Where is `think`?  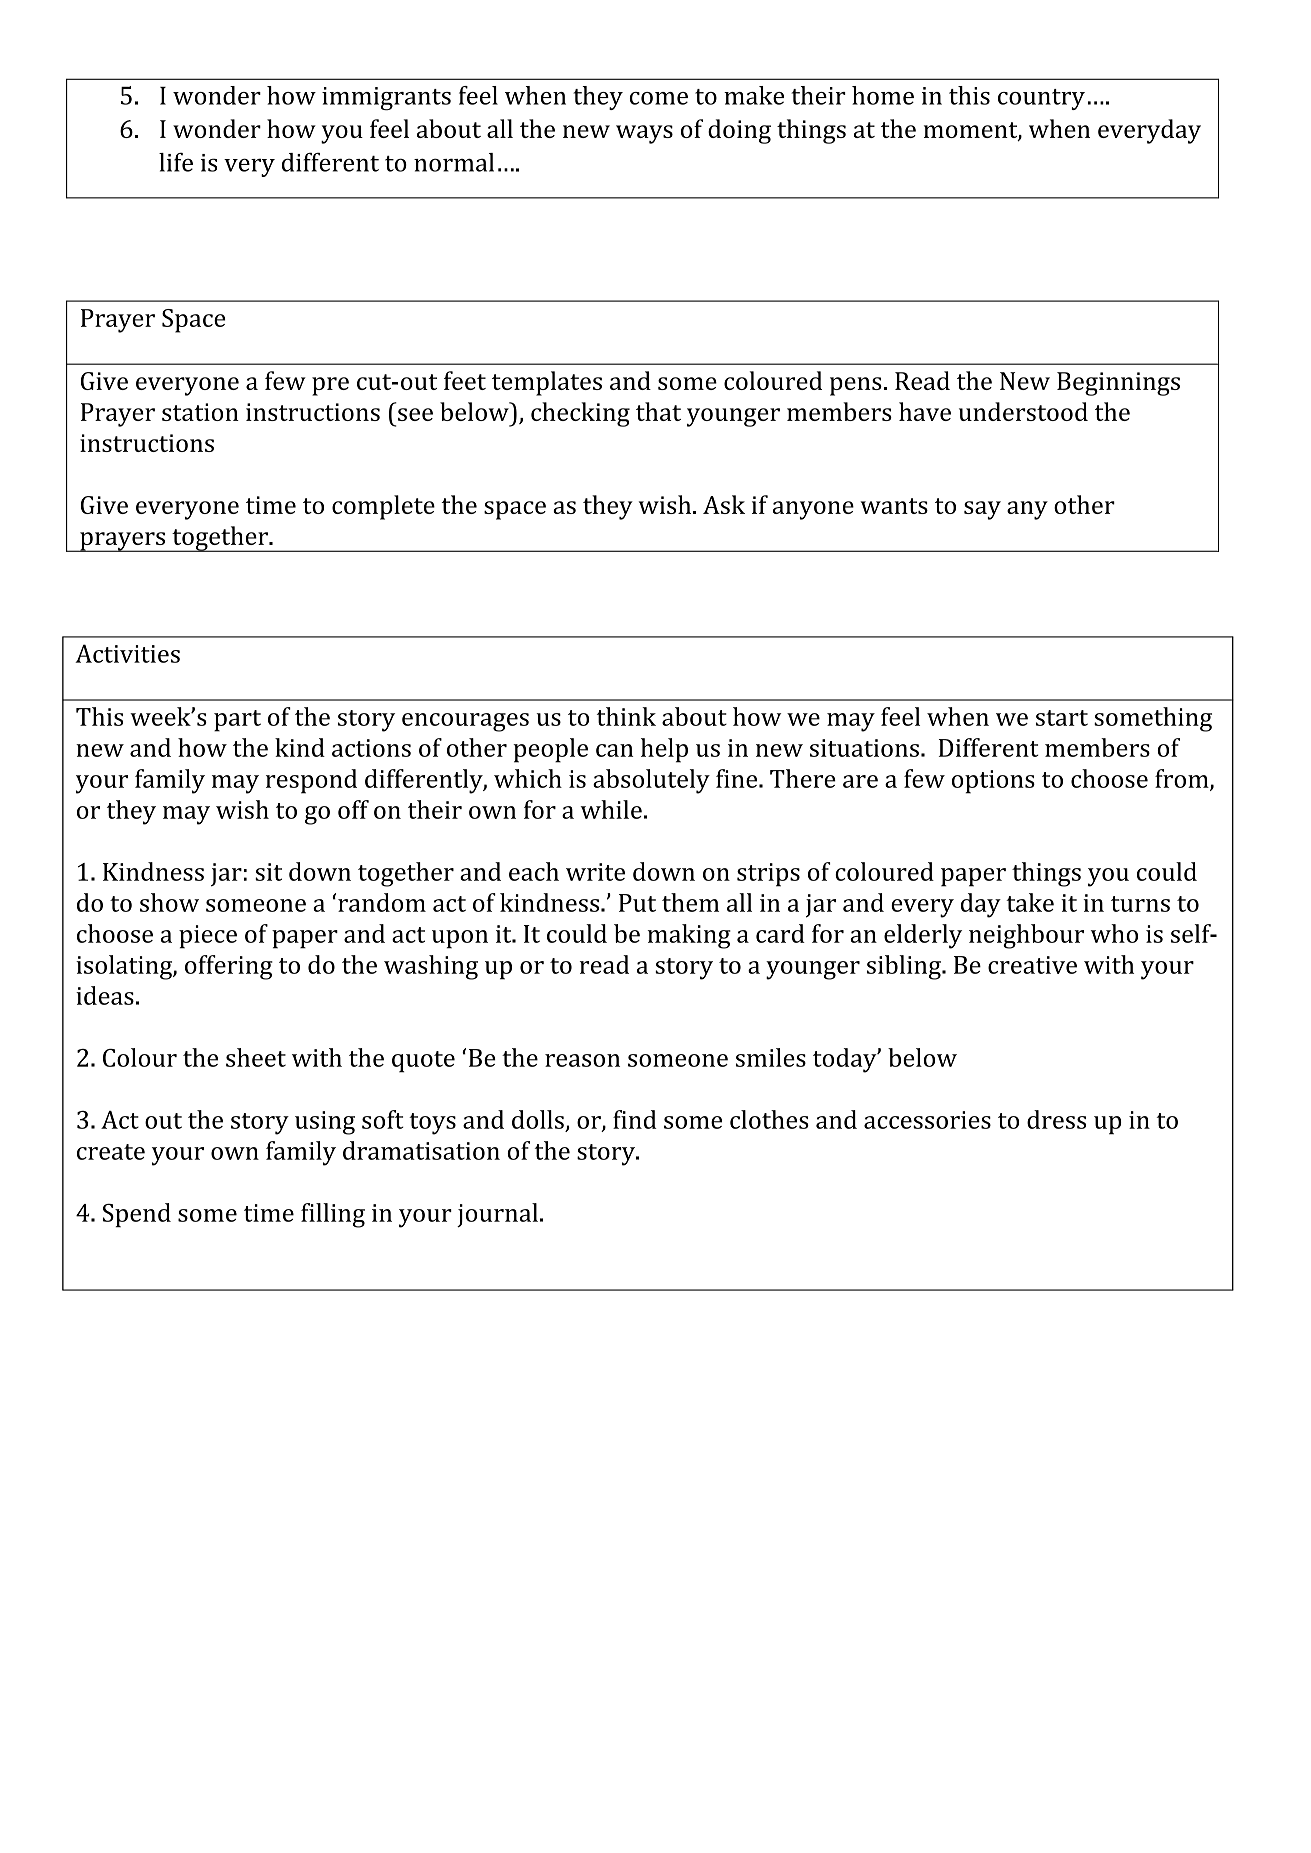
think is located at coordinates (626, 716).
